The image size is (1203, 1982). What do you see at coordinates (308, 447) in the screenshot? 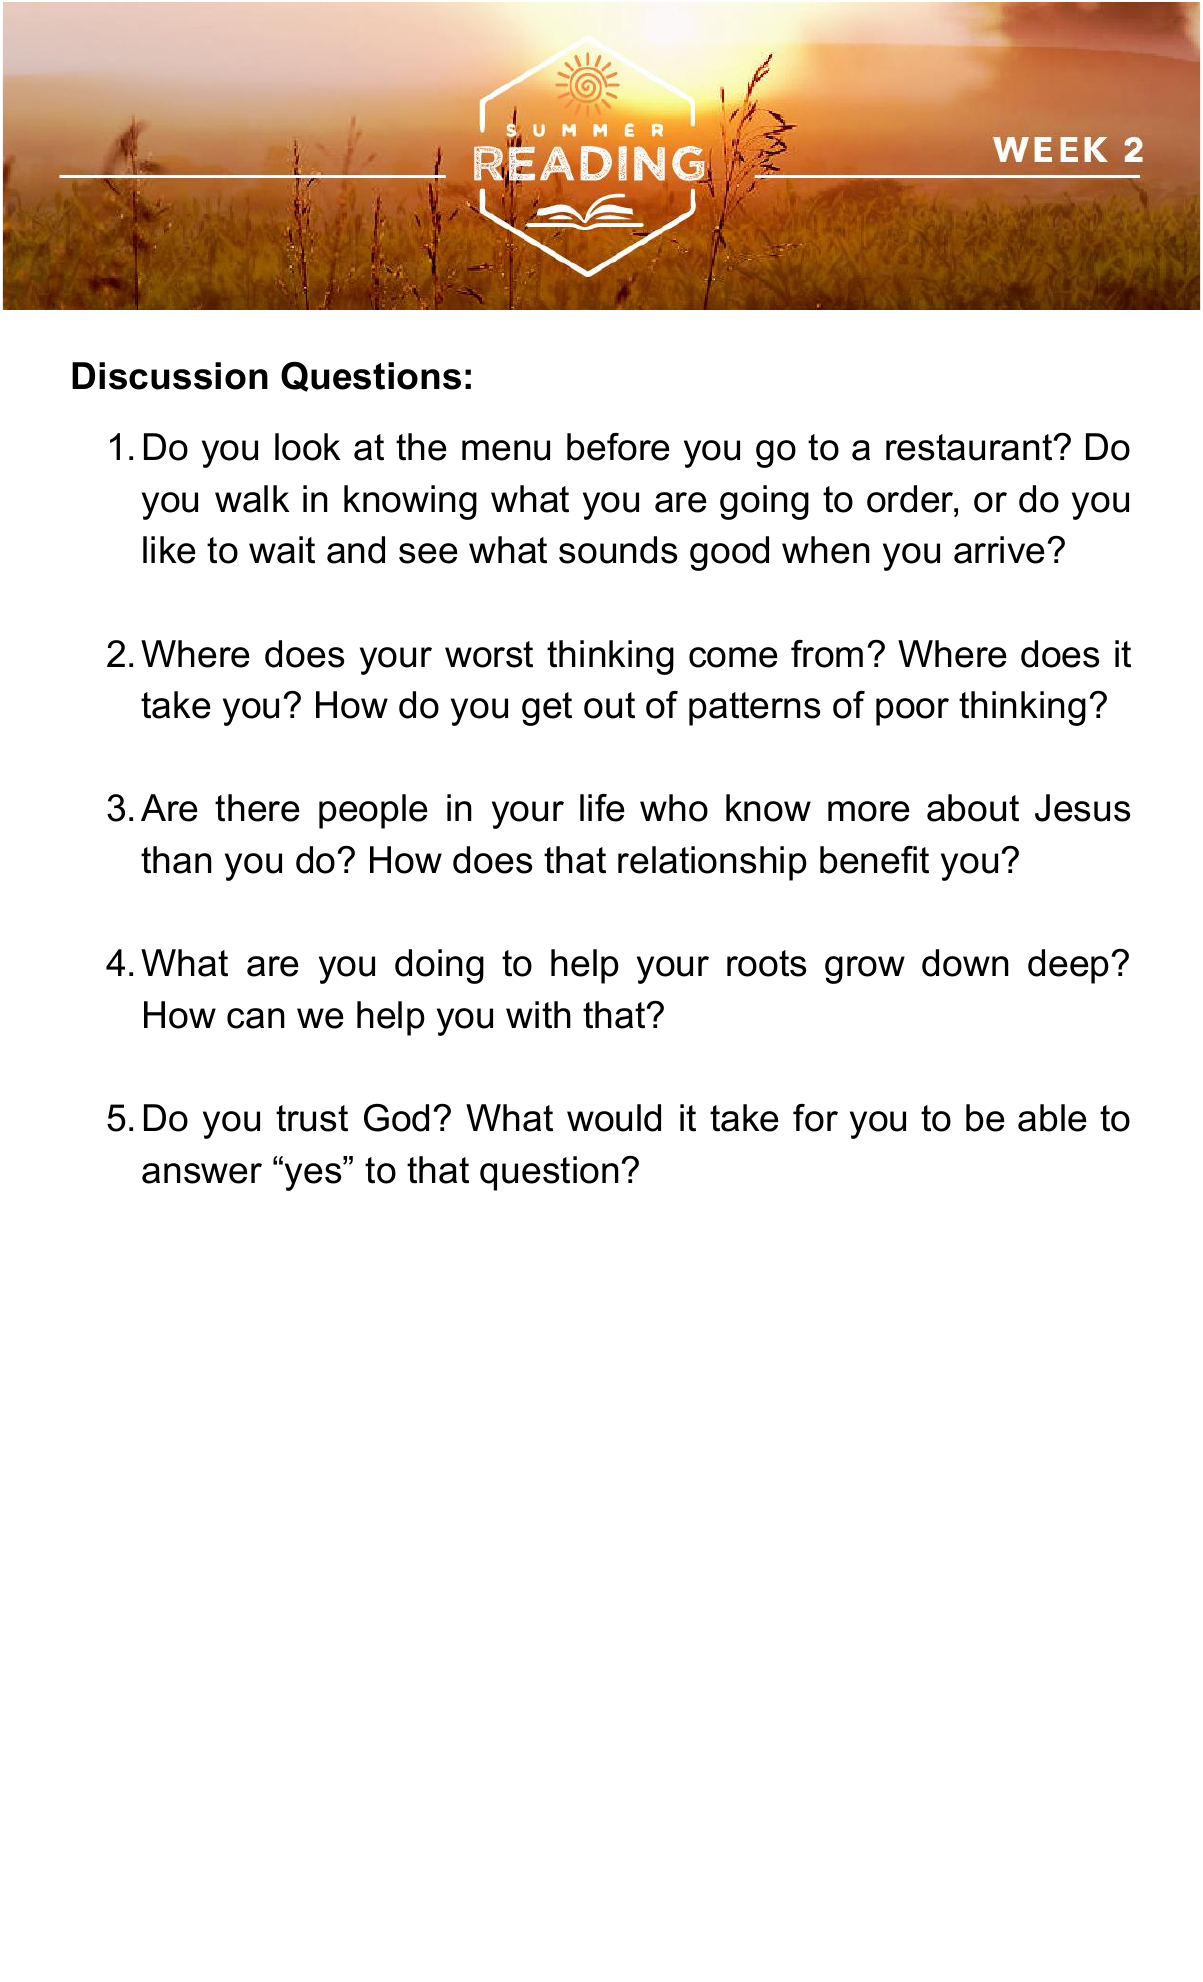
I see `look` at bounding box center [308, 447].
